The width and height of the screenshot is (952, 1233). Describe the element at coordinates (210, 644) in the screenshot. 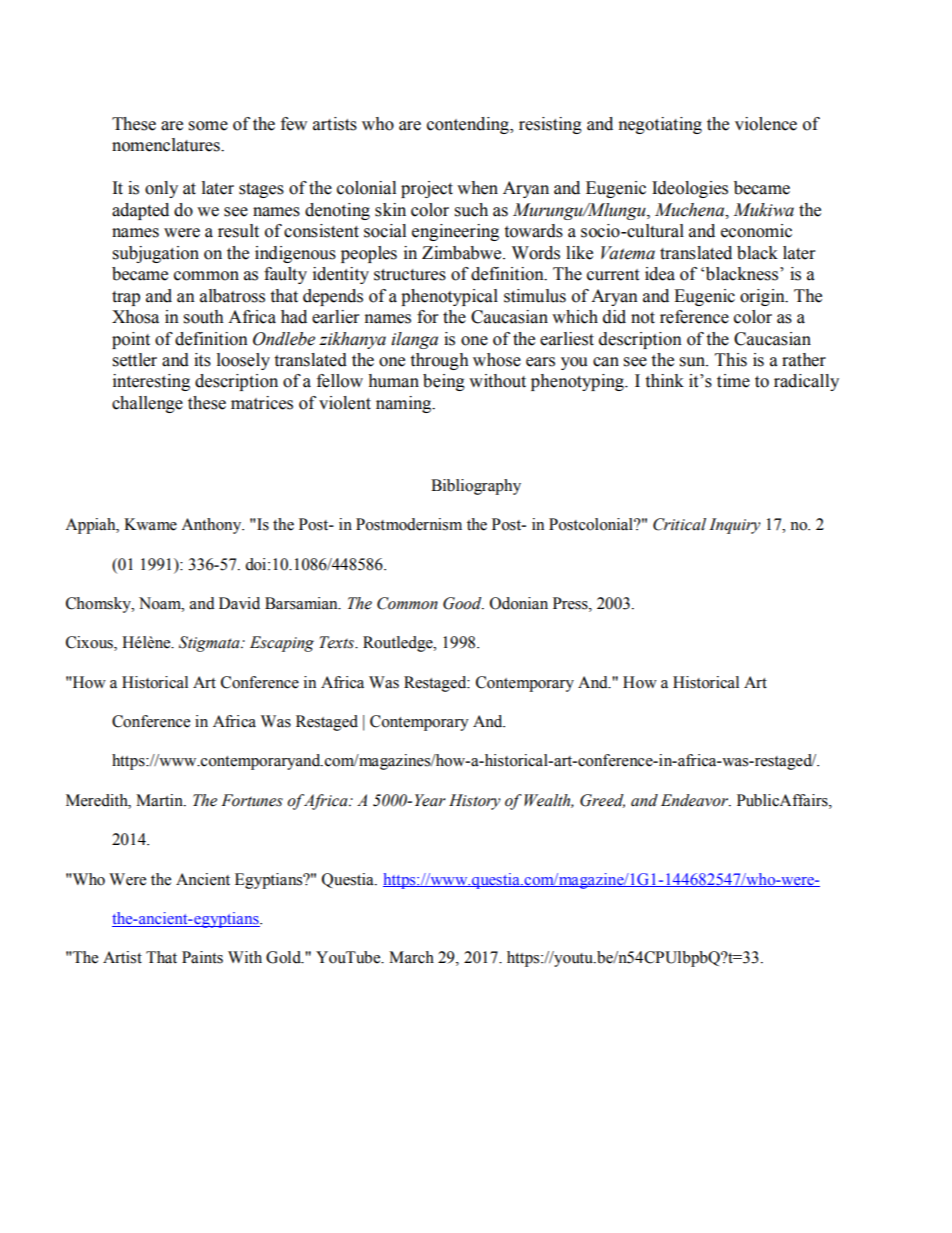

I see `Stigmata` at that location.
